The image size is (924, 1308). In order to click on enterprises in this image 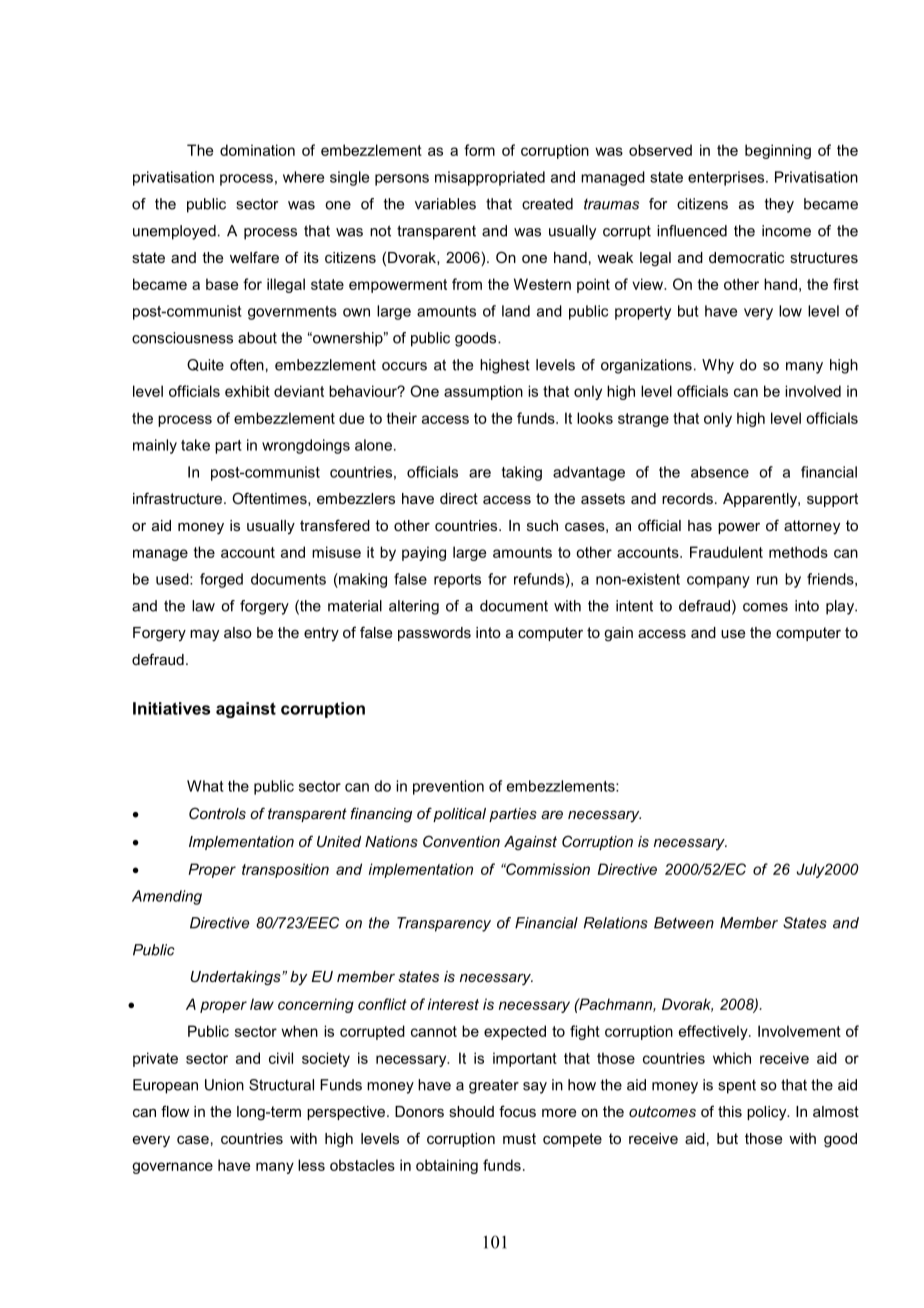, I will do `click(727, 178)`.
